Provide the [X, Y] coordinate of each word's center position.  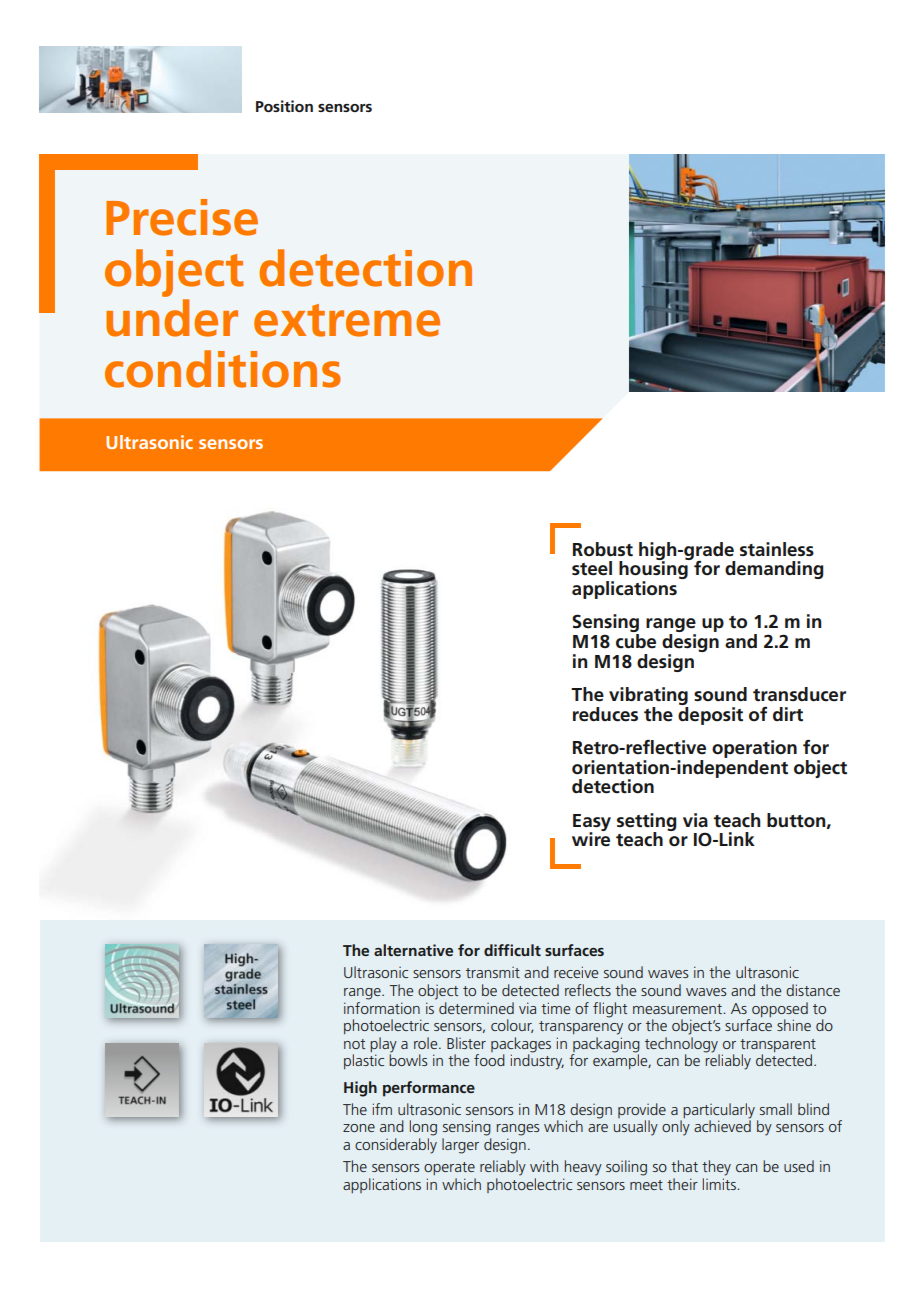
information [382, 1006]
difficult [512, 950]
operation [754, 749]
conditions [223, 369]
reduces [605, 714]
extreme [347, 320]
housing [654, 570]
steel [592, 568]
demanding [774, 570]
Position [284, 106]
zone [359, 1128]
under [172, 318]
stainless [777, 549]
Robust [603, 549]
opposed [780, 1009]
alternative [413, 950]
